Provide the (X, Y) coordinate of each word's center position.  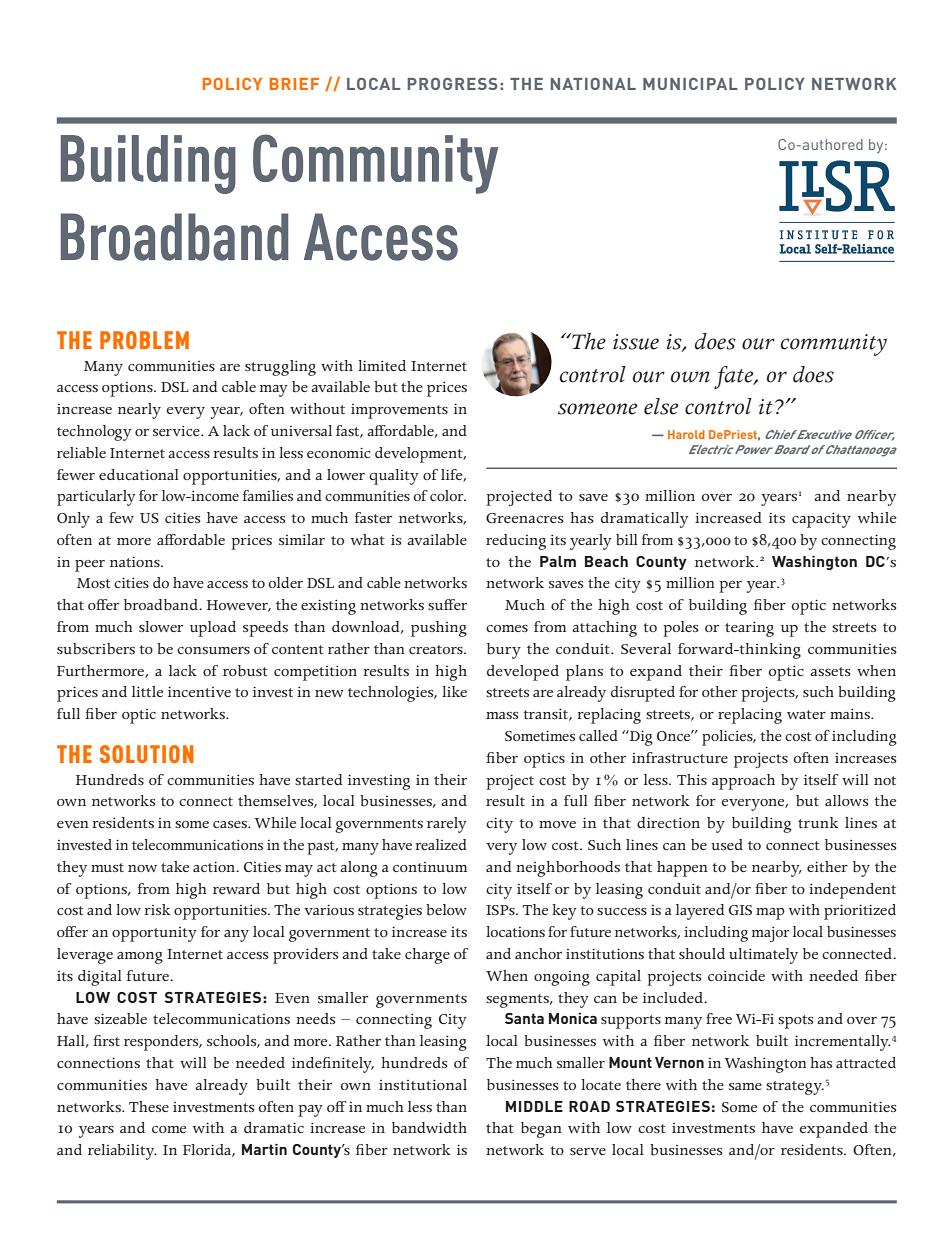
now (142, 868)
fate (735, 377)
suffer (447, 604)
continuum (430, 867)
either (827, 866)
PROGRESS (453, 84)
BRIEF (294, 84)
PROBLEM (144, 340)
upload (213, 629)
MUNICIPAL (690, 84)
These (149, 1106)
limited (382, 365)
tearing (749, 629)
